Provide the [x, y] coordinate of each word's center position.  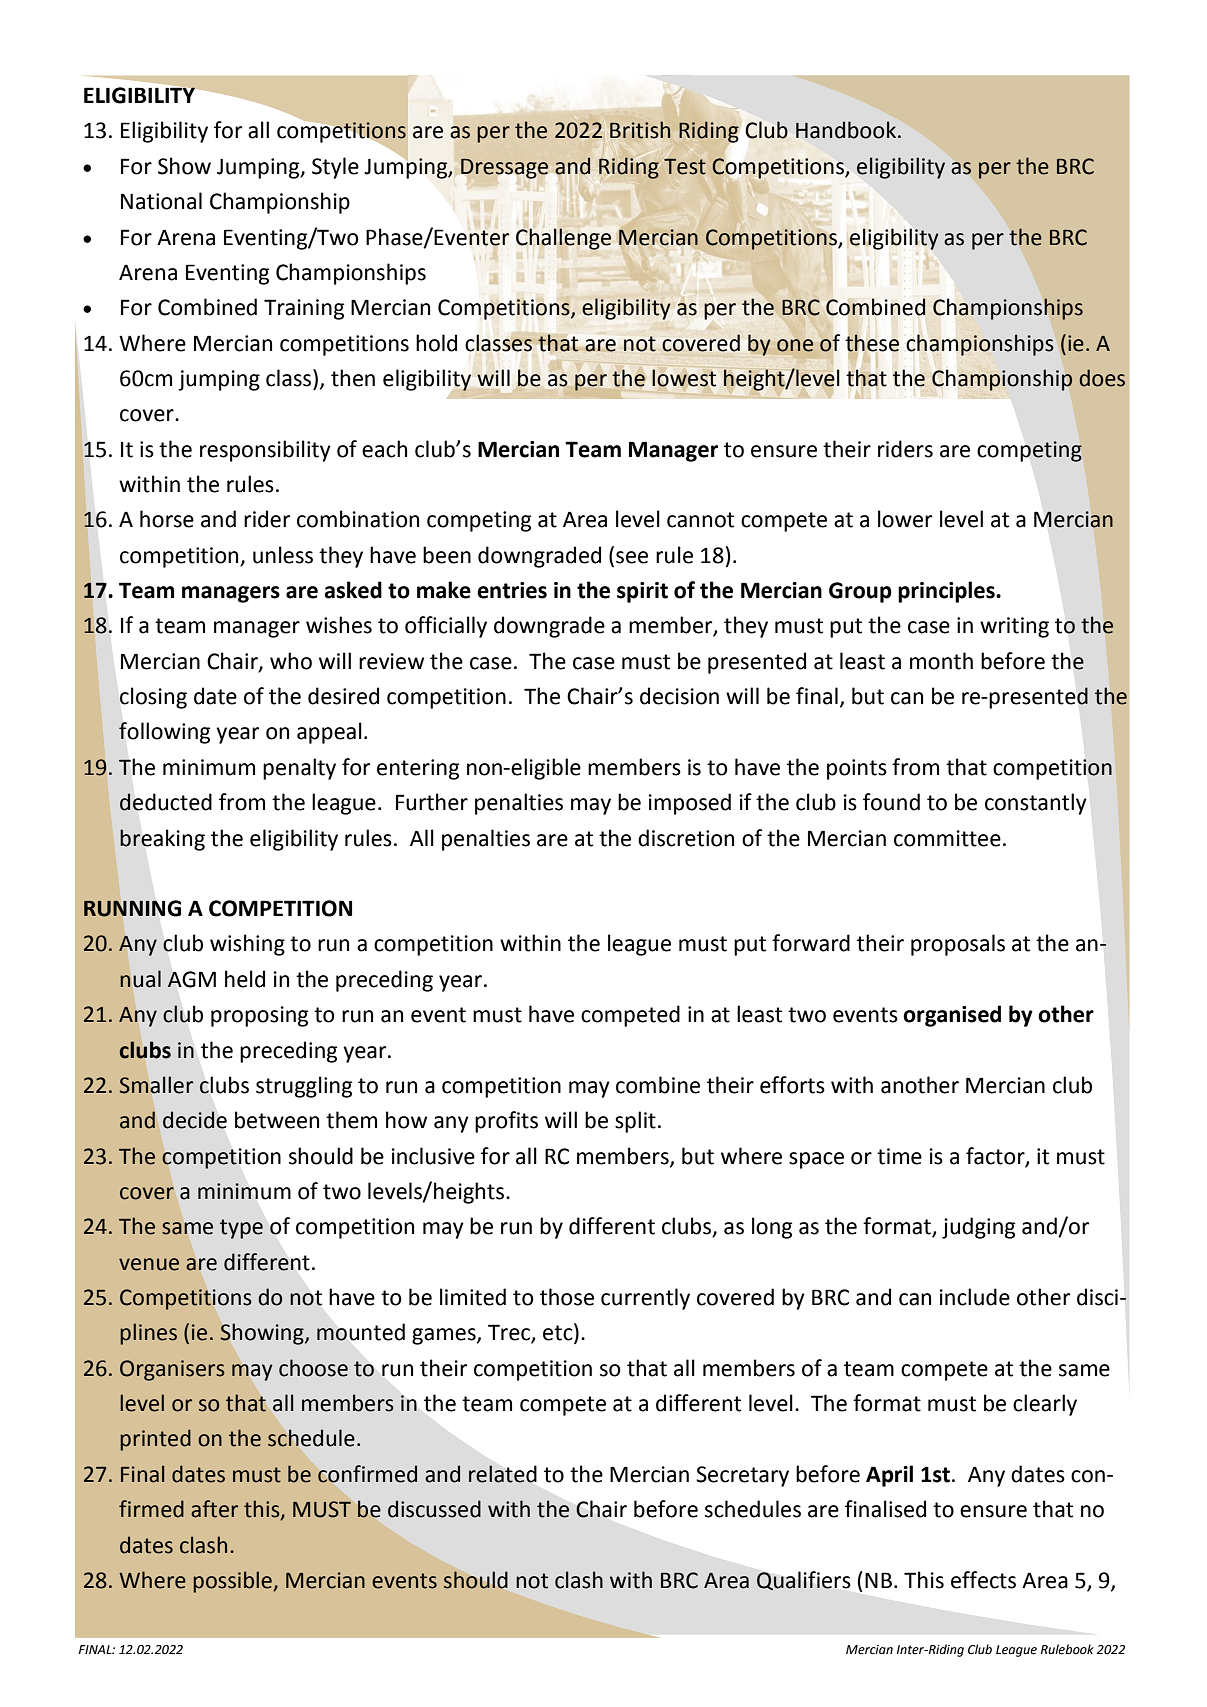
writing [1014, 627]
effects [983, 1580]
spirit [642, 592]
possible [233, 1582]
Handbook [847, 130]
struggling [304, 1087]
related [503, 1474]
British [640, 130]
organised [952, 1016]
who [291, 661]
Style [335, 168]
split [635, 1122]
